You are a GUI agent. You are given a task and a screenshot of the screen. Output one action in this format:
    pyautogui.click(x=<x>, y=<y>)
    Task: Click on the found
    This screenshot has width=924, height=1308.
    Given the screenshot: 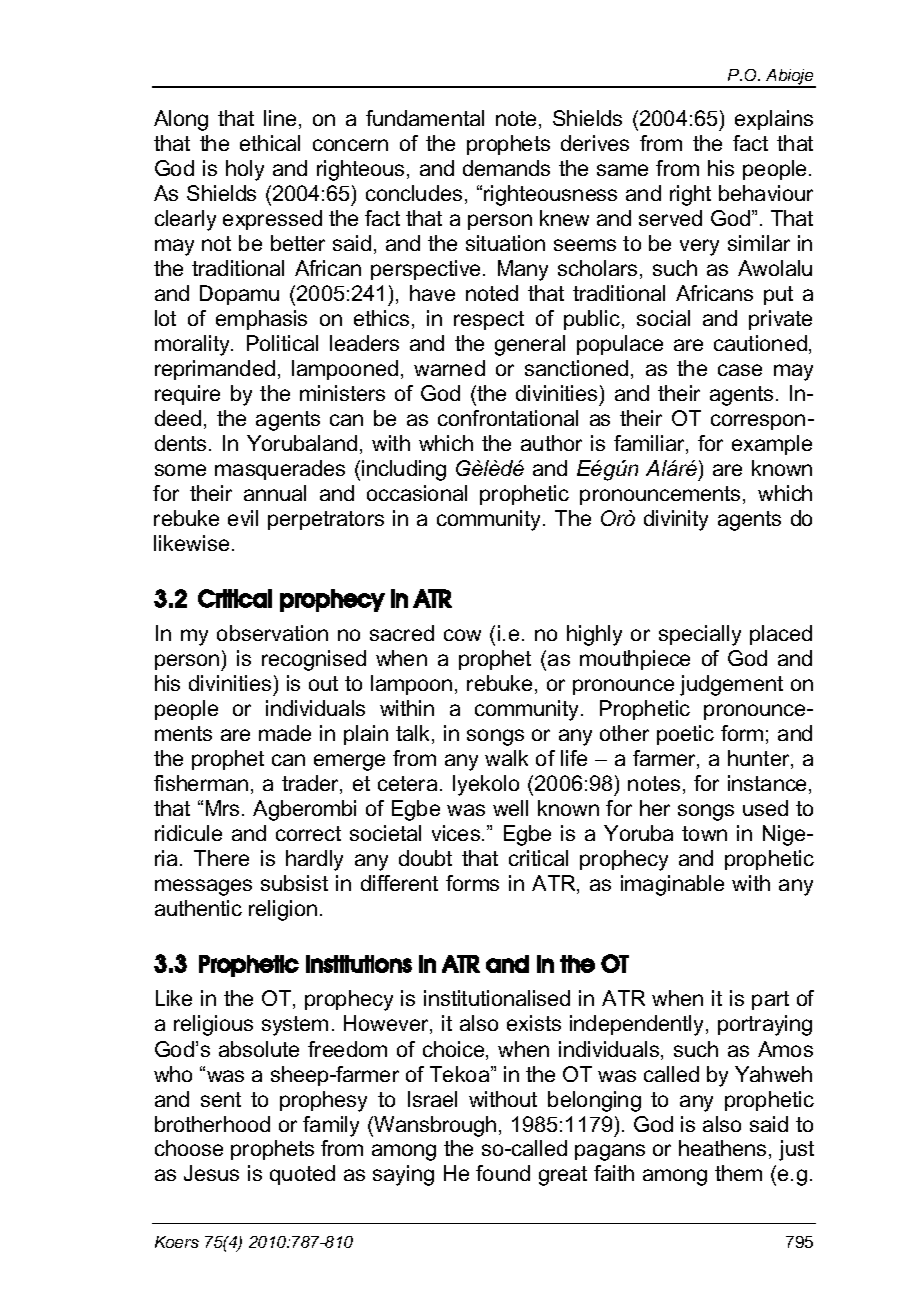 What is the action you would take?
    pyautogui.click(x=503, y=1173)
